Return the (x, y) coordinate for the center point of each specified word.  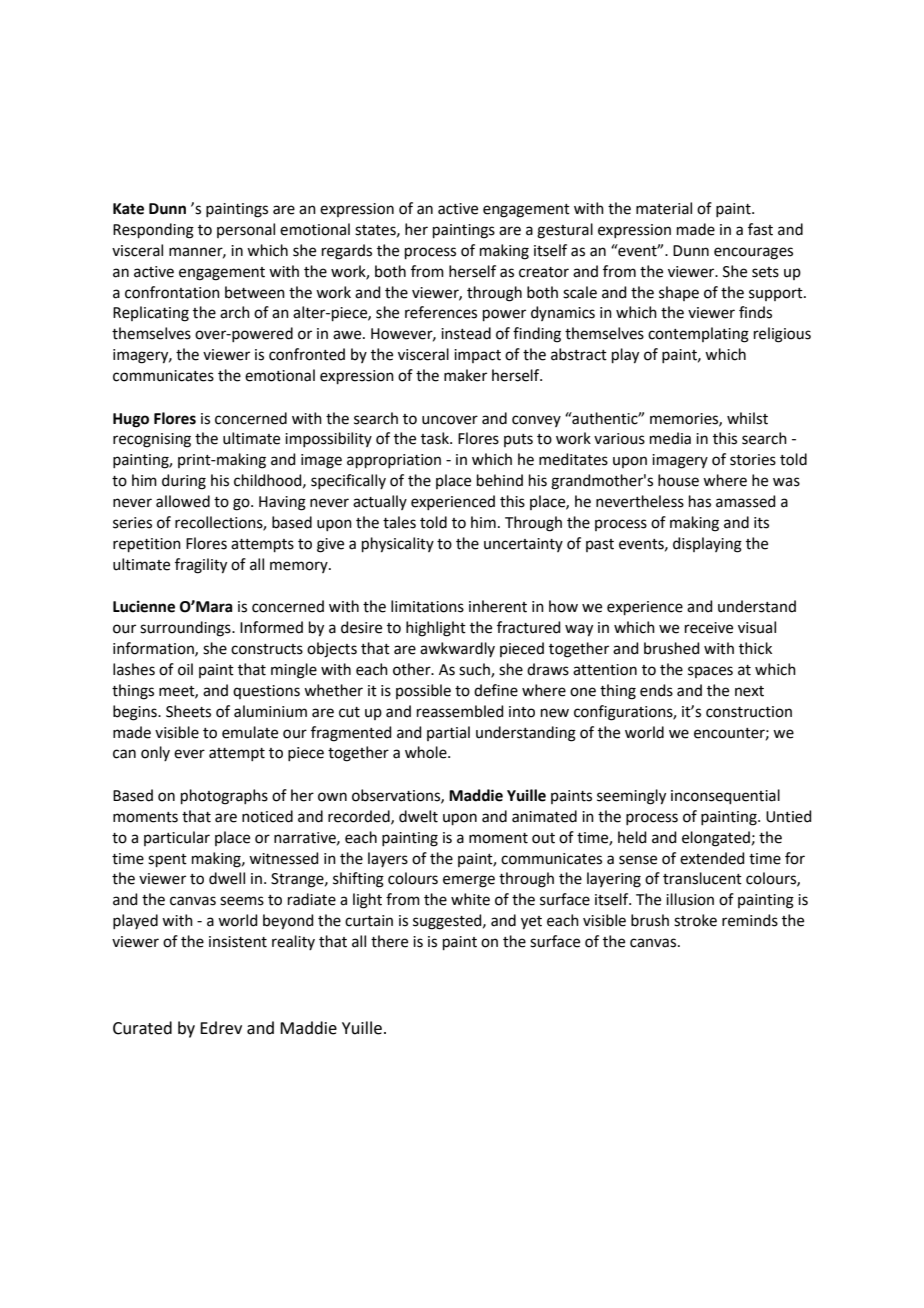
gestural (565, 231)
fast (760, 229)
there (389, 941)
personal (246, 230)
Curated (142, 1028)
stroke (695, 920)
